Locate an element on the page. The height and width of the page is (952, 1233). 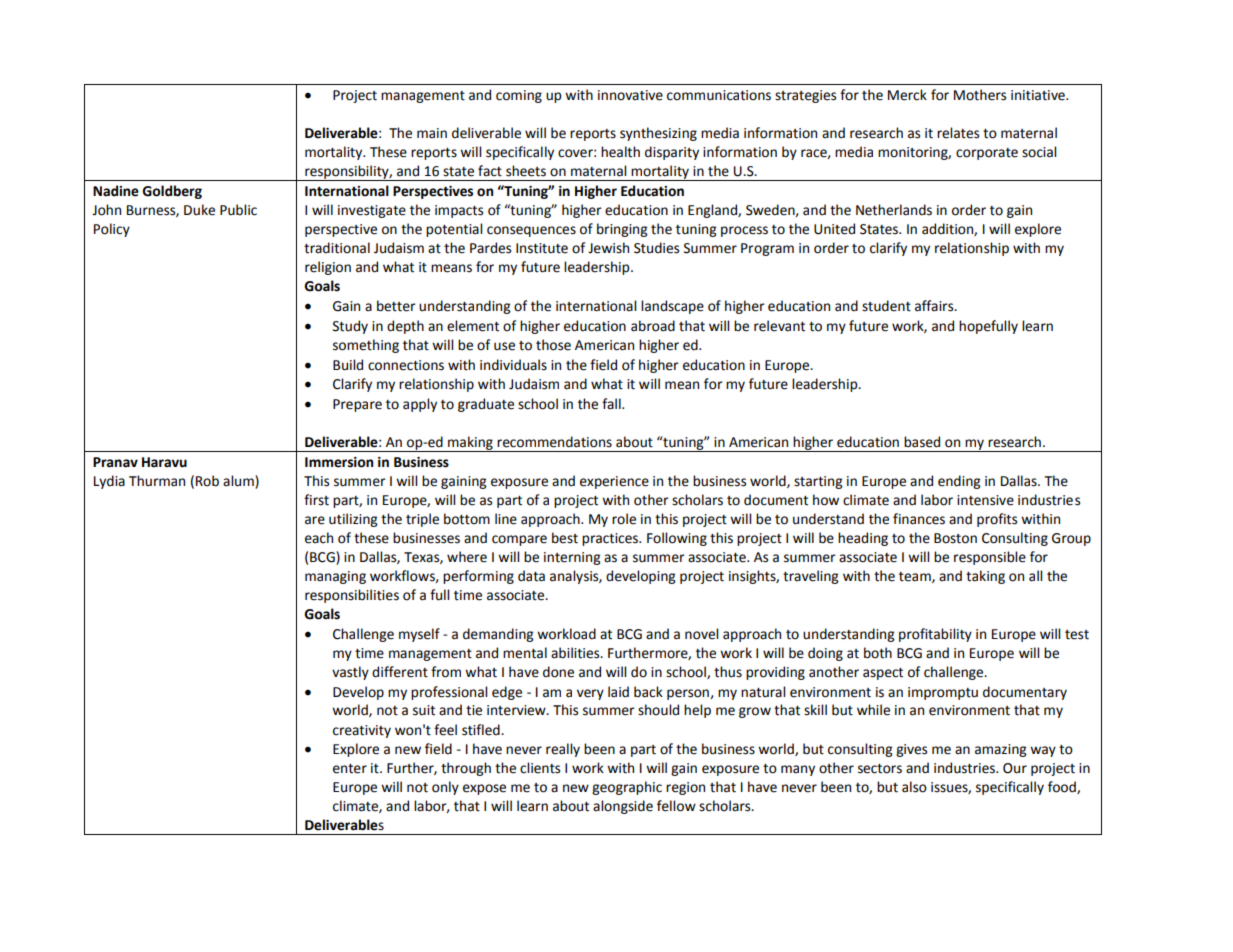
geographic is located at coordinates (627, 788).
